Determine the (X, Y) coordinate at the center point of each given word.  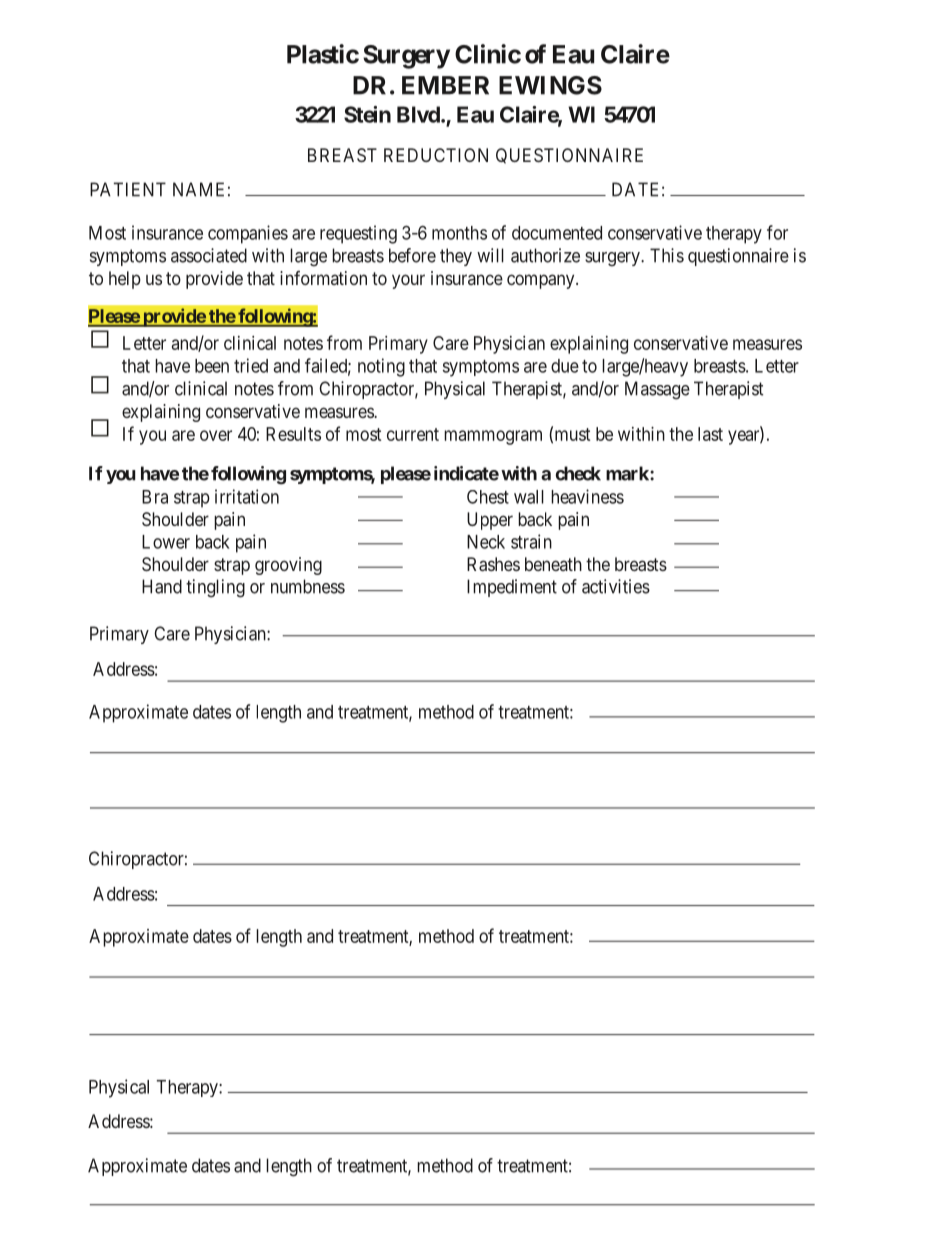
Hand (162, 586)
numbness (308, 586)
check (578, 473)
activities (616, 586)
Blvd (419, 114)
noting (381, 367)
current (413, 434)
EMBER (445, 85)
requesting (358, 234)
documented (557, 233)
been (212, 366)
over (216, 435)
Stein (367, 114)
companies (248, 234)
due (565, 366)
